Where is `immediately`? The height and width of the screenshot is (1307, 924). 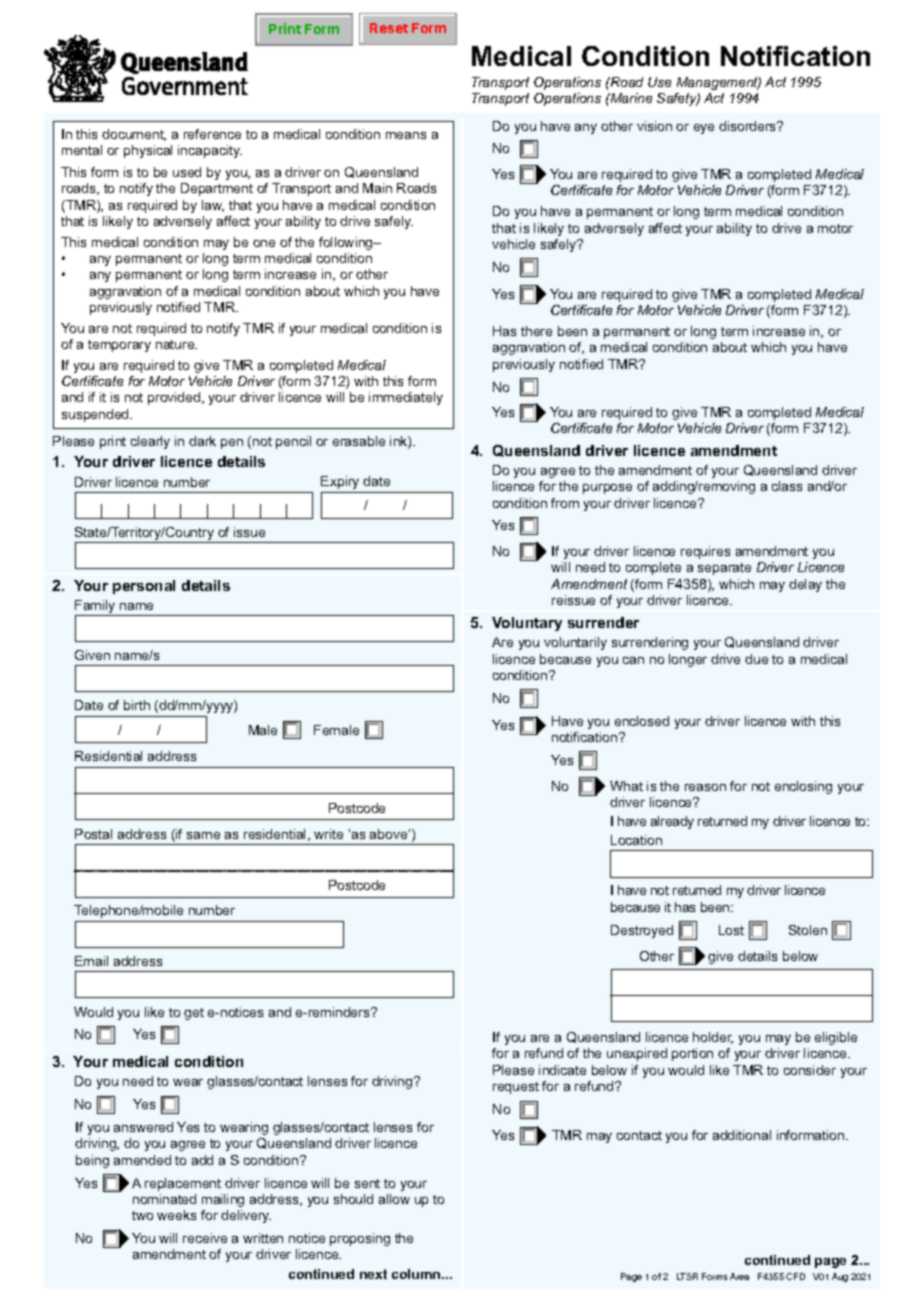
immediately is located at coordinates (406, 398).
